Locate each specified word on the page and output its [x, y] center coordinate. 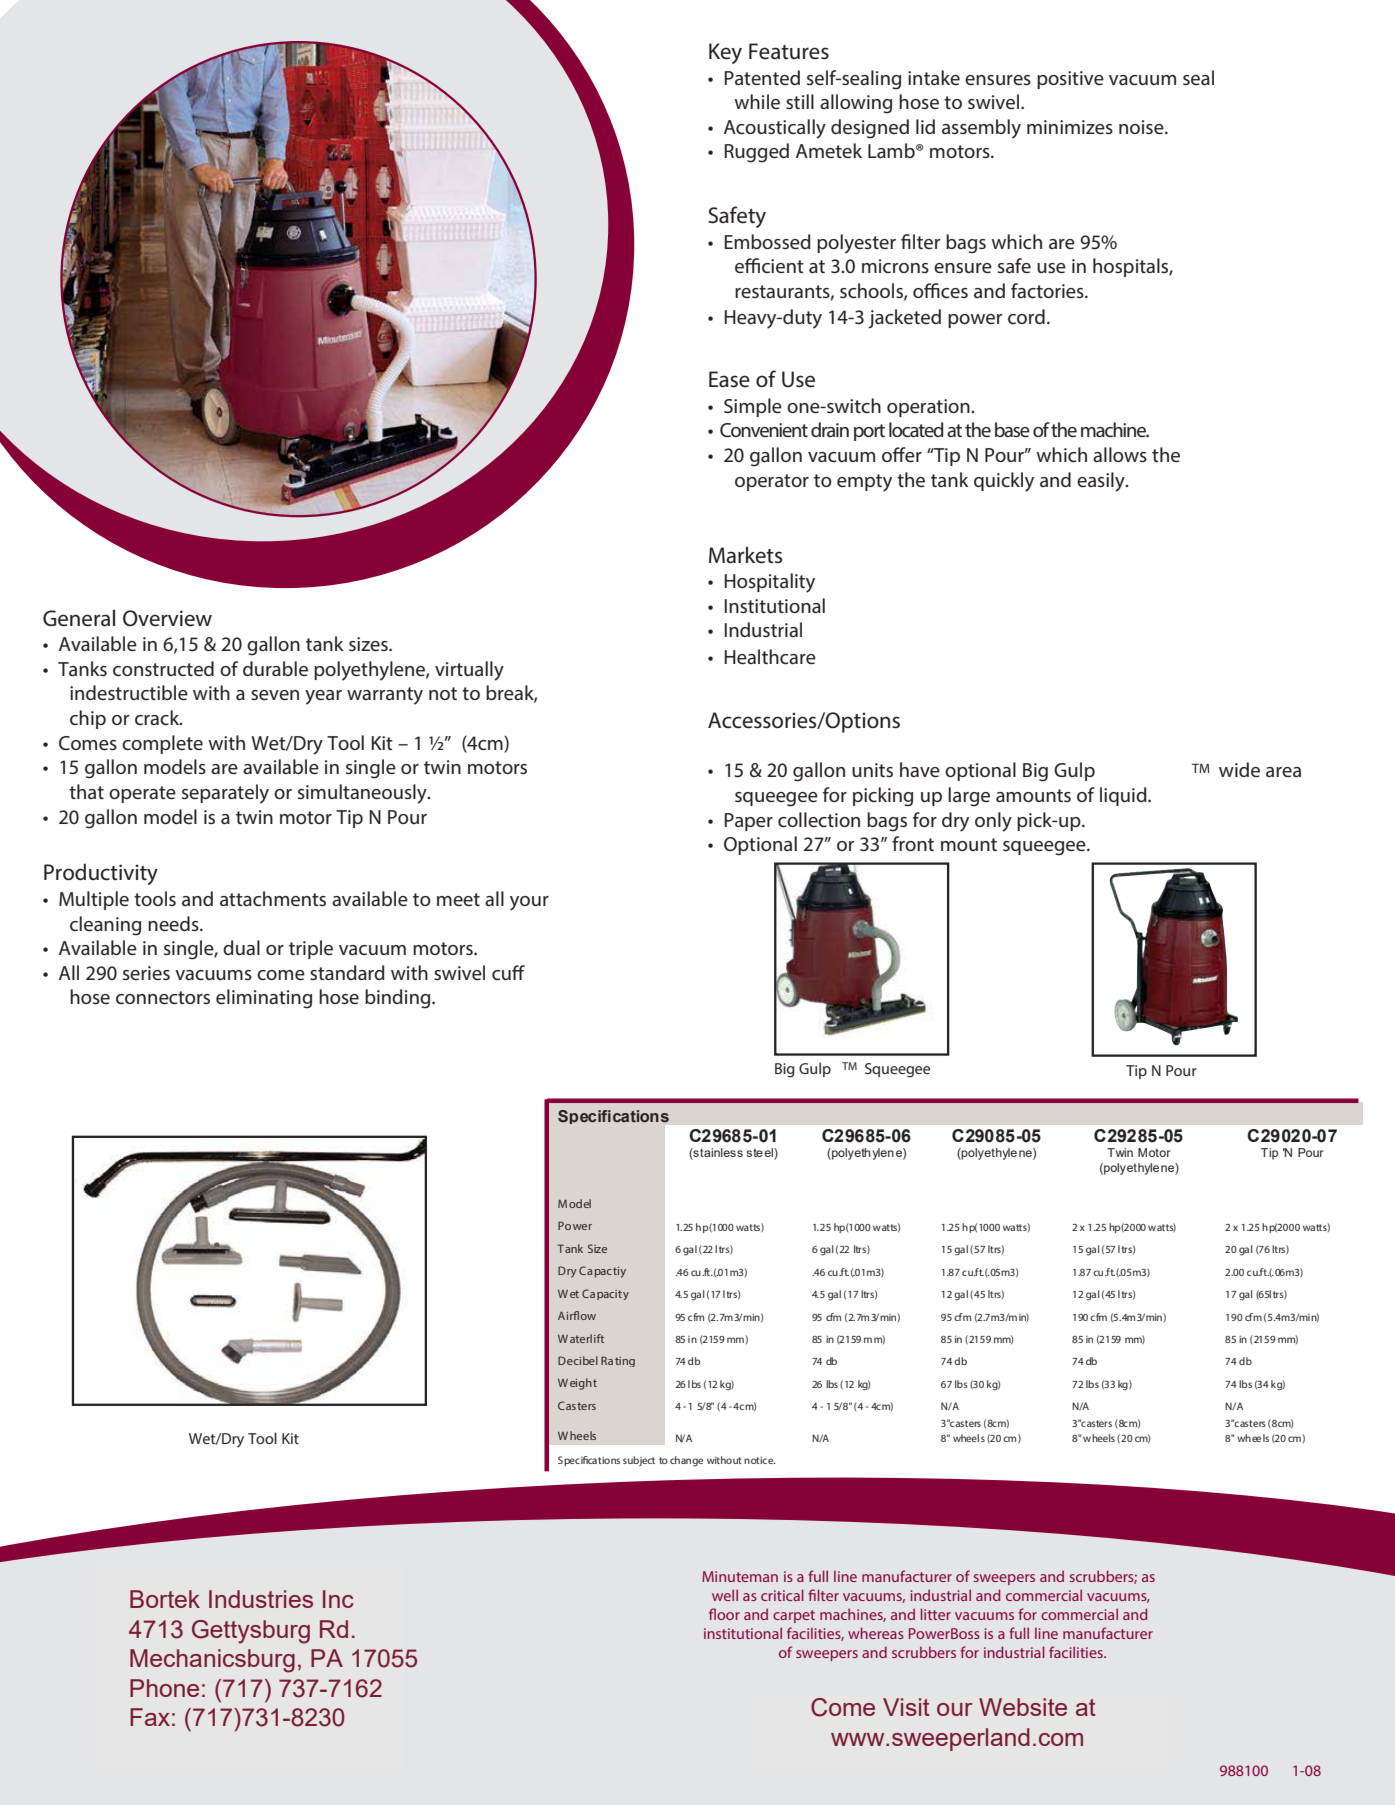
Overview [167, 618]
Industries [261, 1599]
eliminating [264, 999]
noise [1142, 127]
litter [936, 1614]
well [725, 1595]
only [993, 822]
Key [725, 53]
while [757, 101]
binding [399, 999]
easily [1102, 482]
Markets [745, 555]
